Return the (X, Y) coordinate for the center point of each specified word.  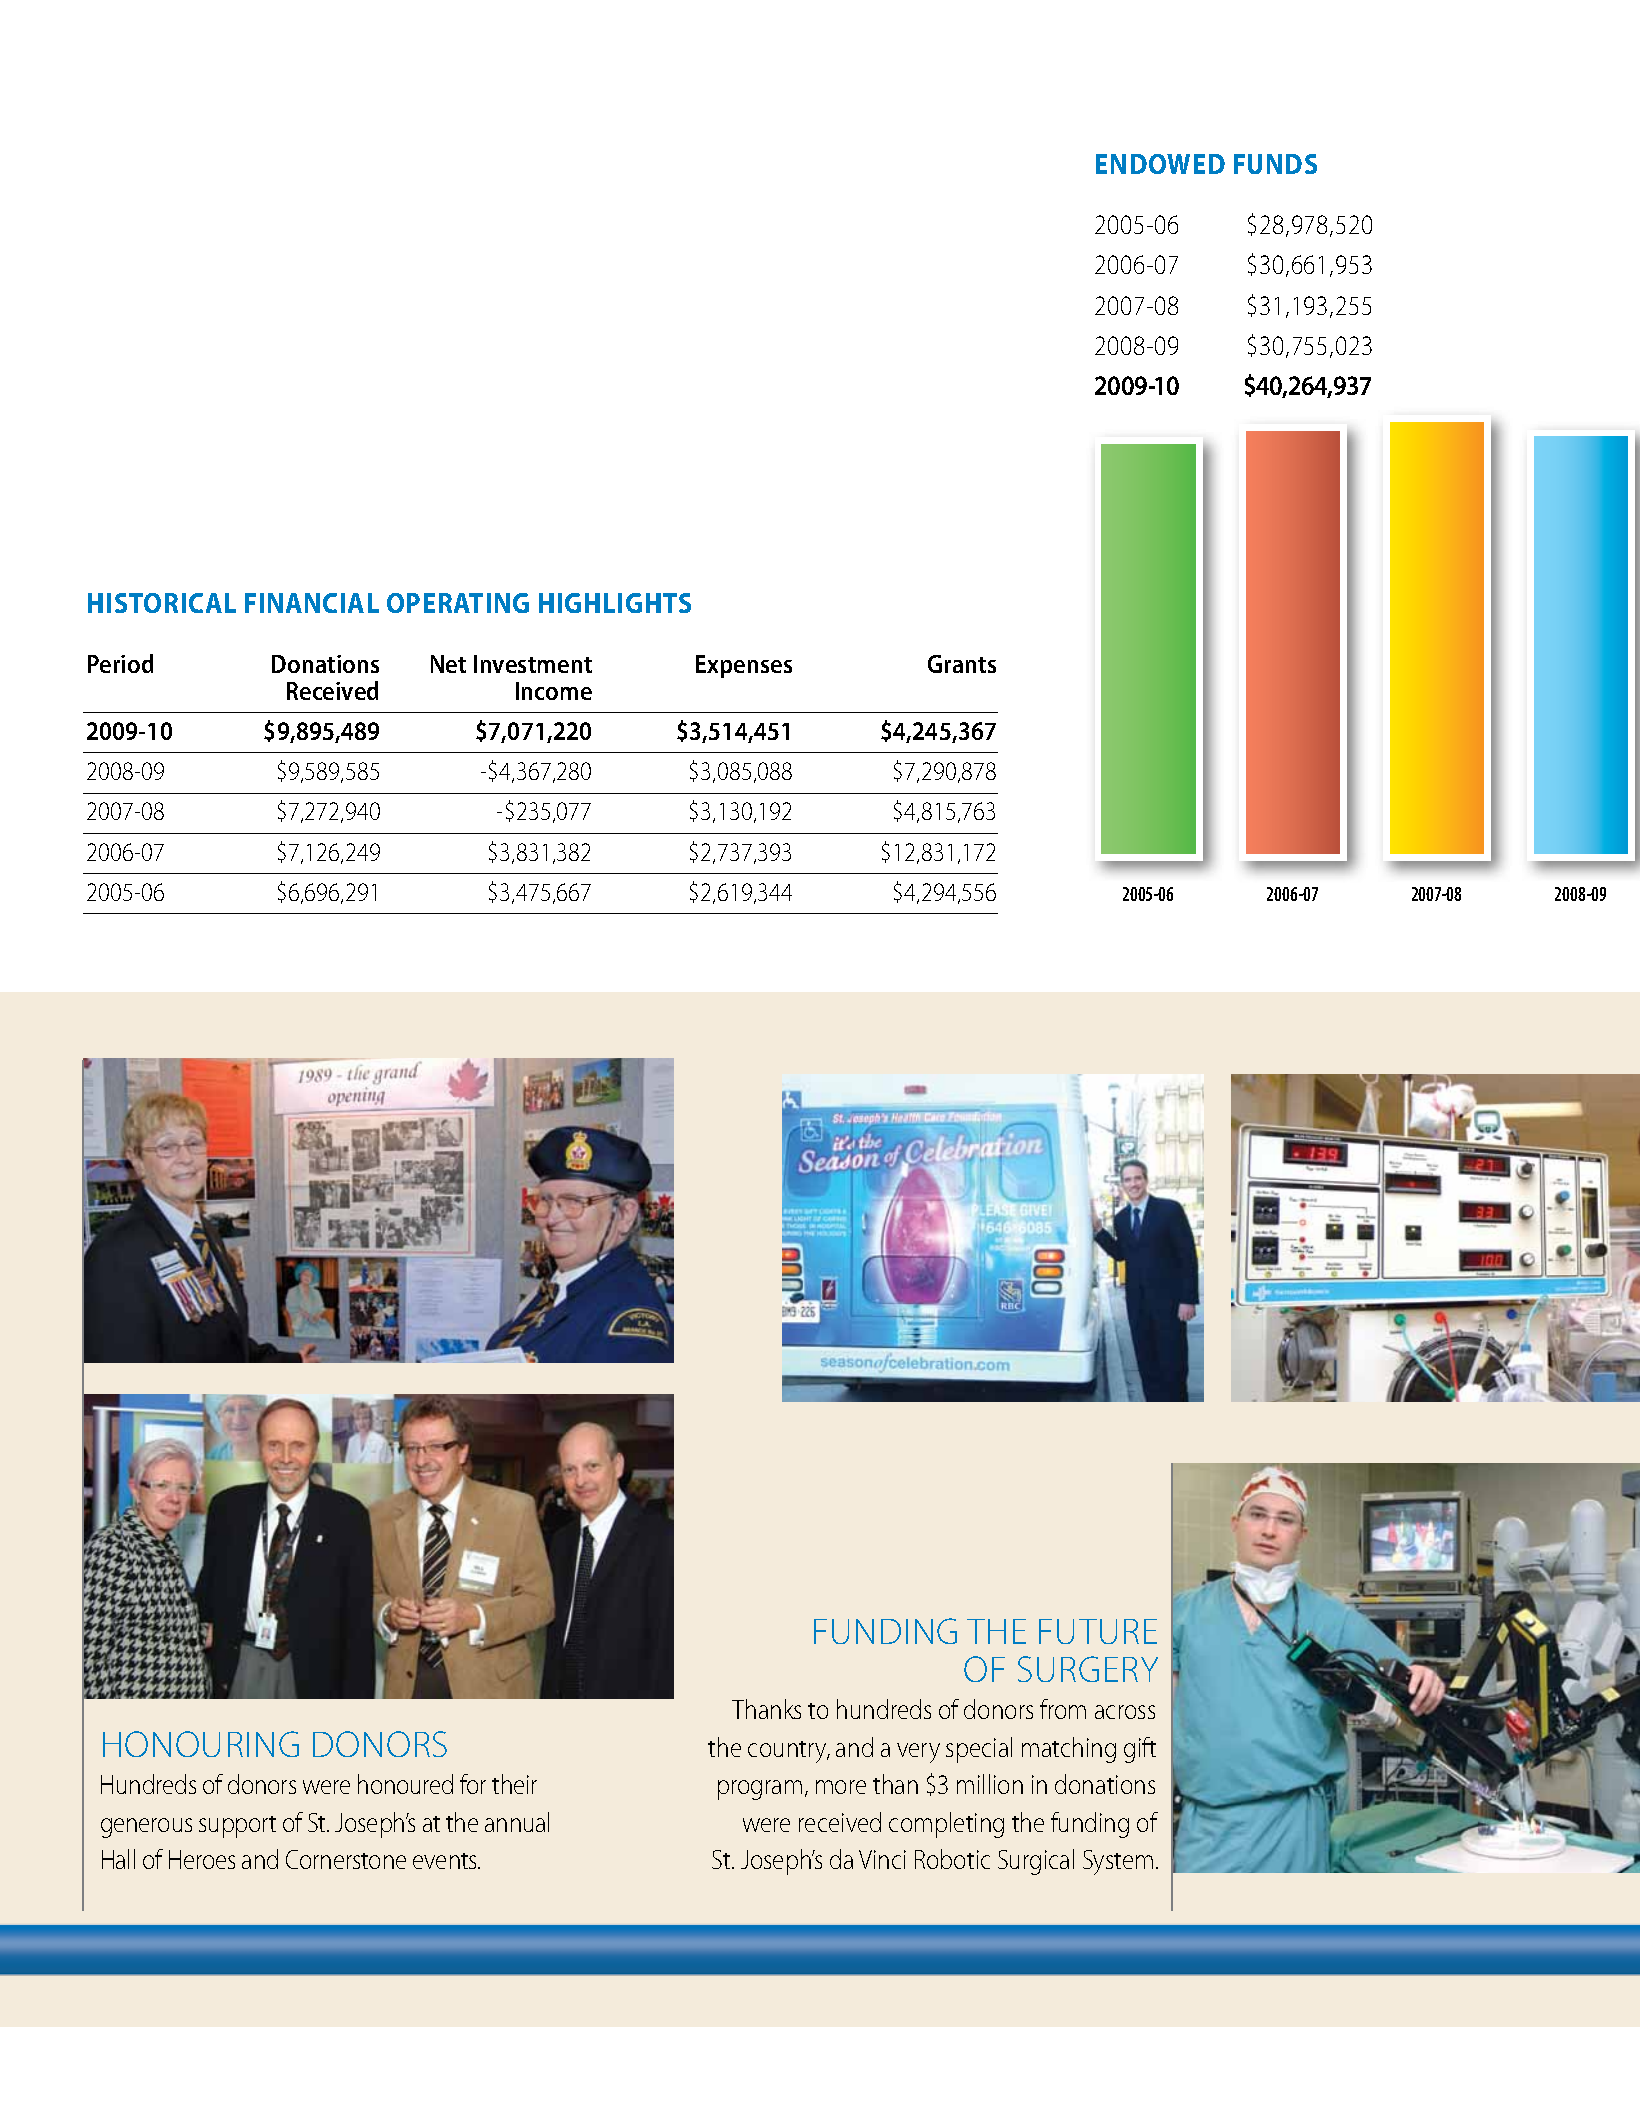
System (1118, 1862)
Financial (312, 603)
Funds (1275, 164)
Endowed (1160, 164)
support (237, 1827)
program (760, 1790)
